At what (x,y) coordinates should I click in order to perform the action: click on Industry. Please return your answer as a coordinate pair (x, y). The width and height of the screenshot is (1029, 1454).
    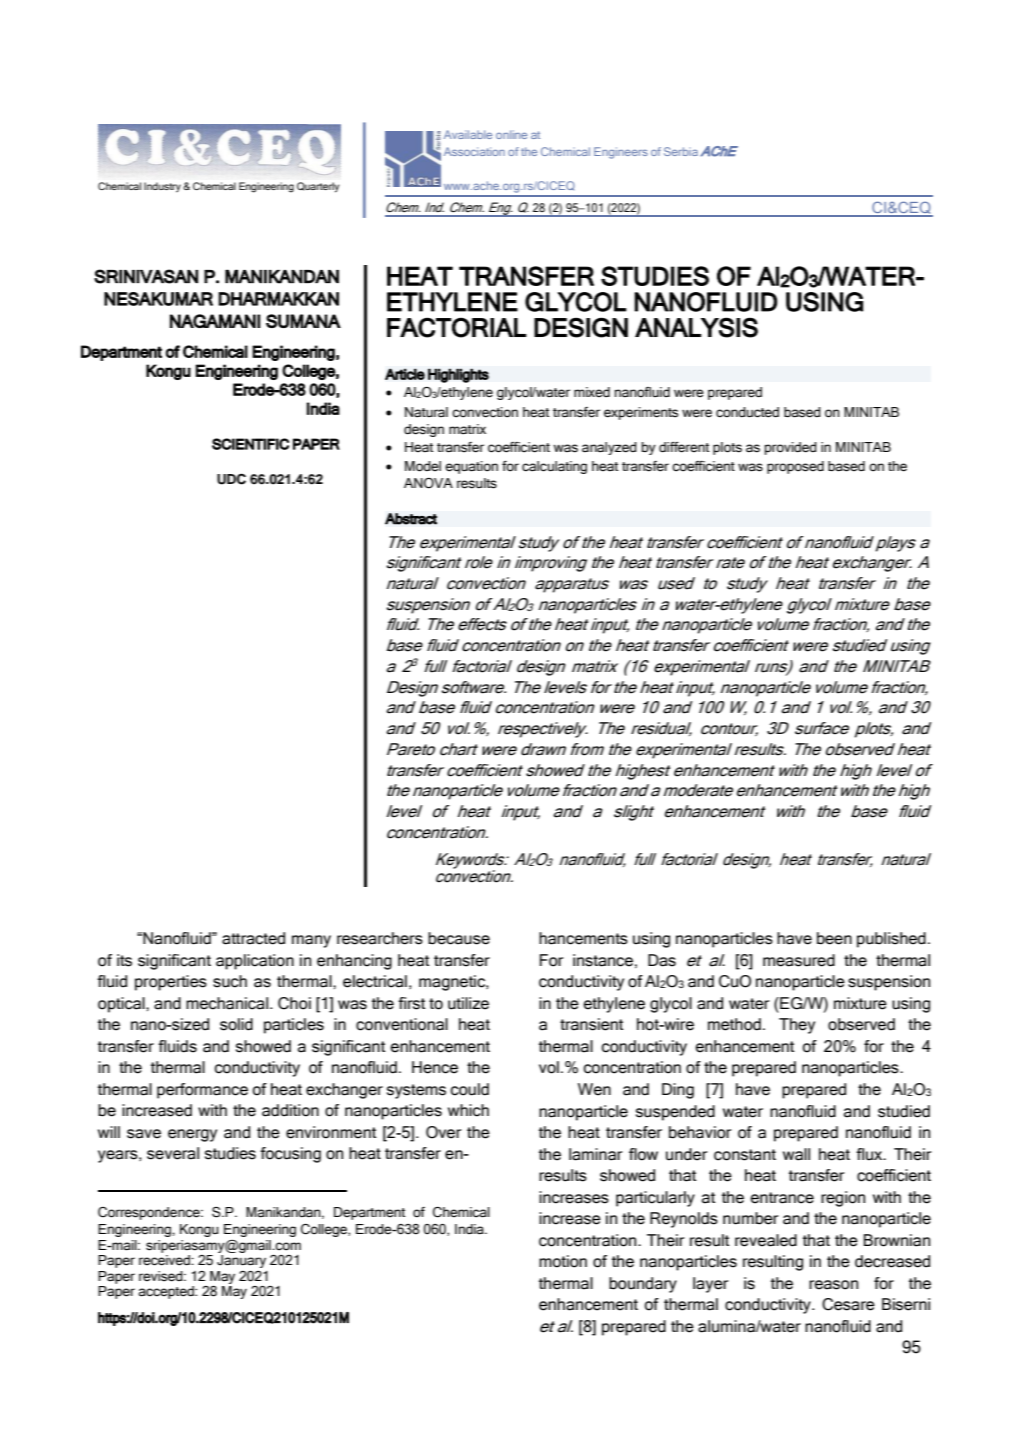
    Looking at the image, I should click on (162, 187).
